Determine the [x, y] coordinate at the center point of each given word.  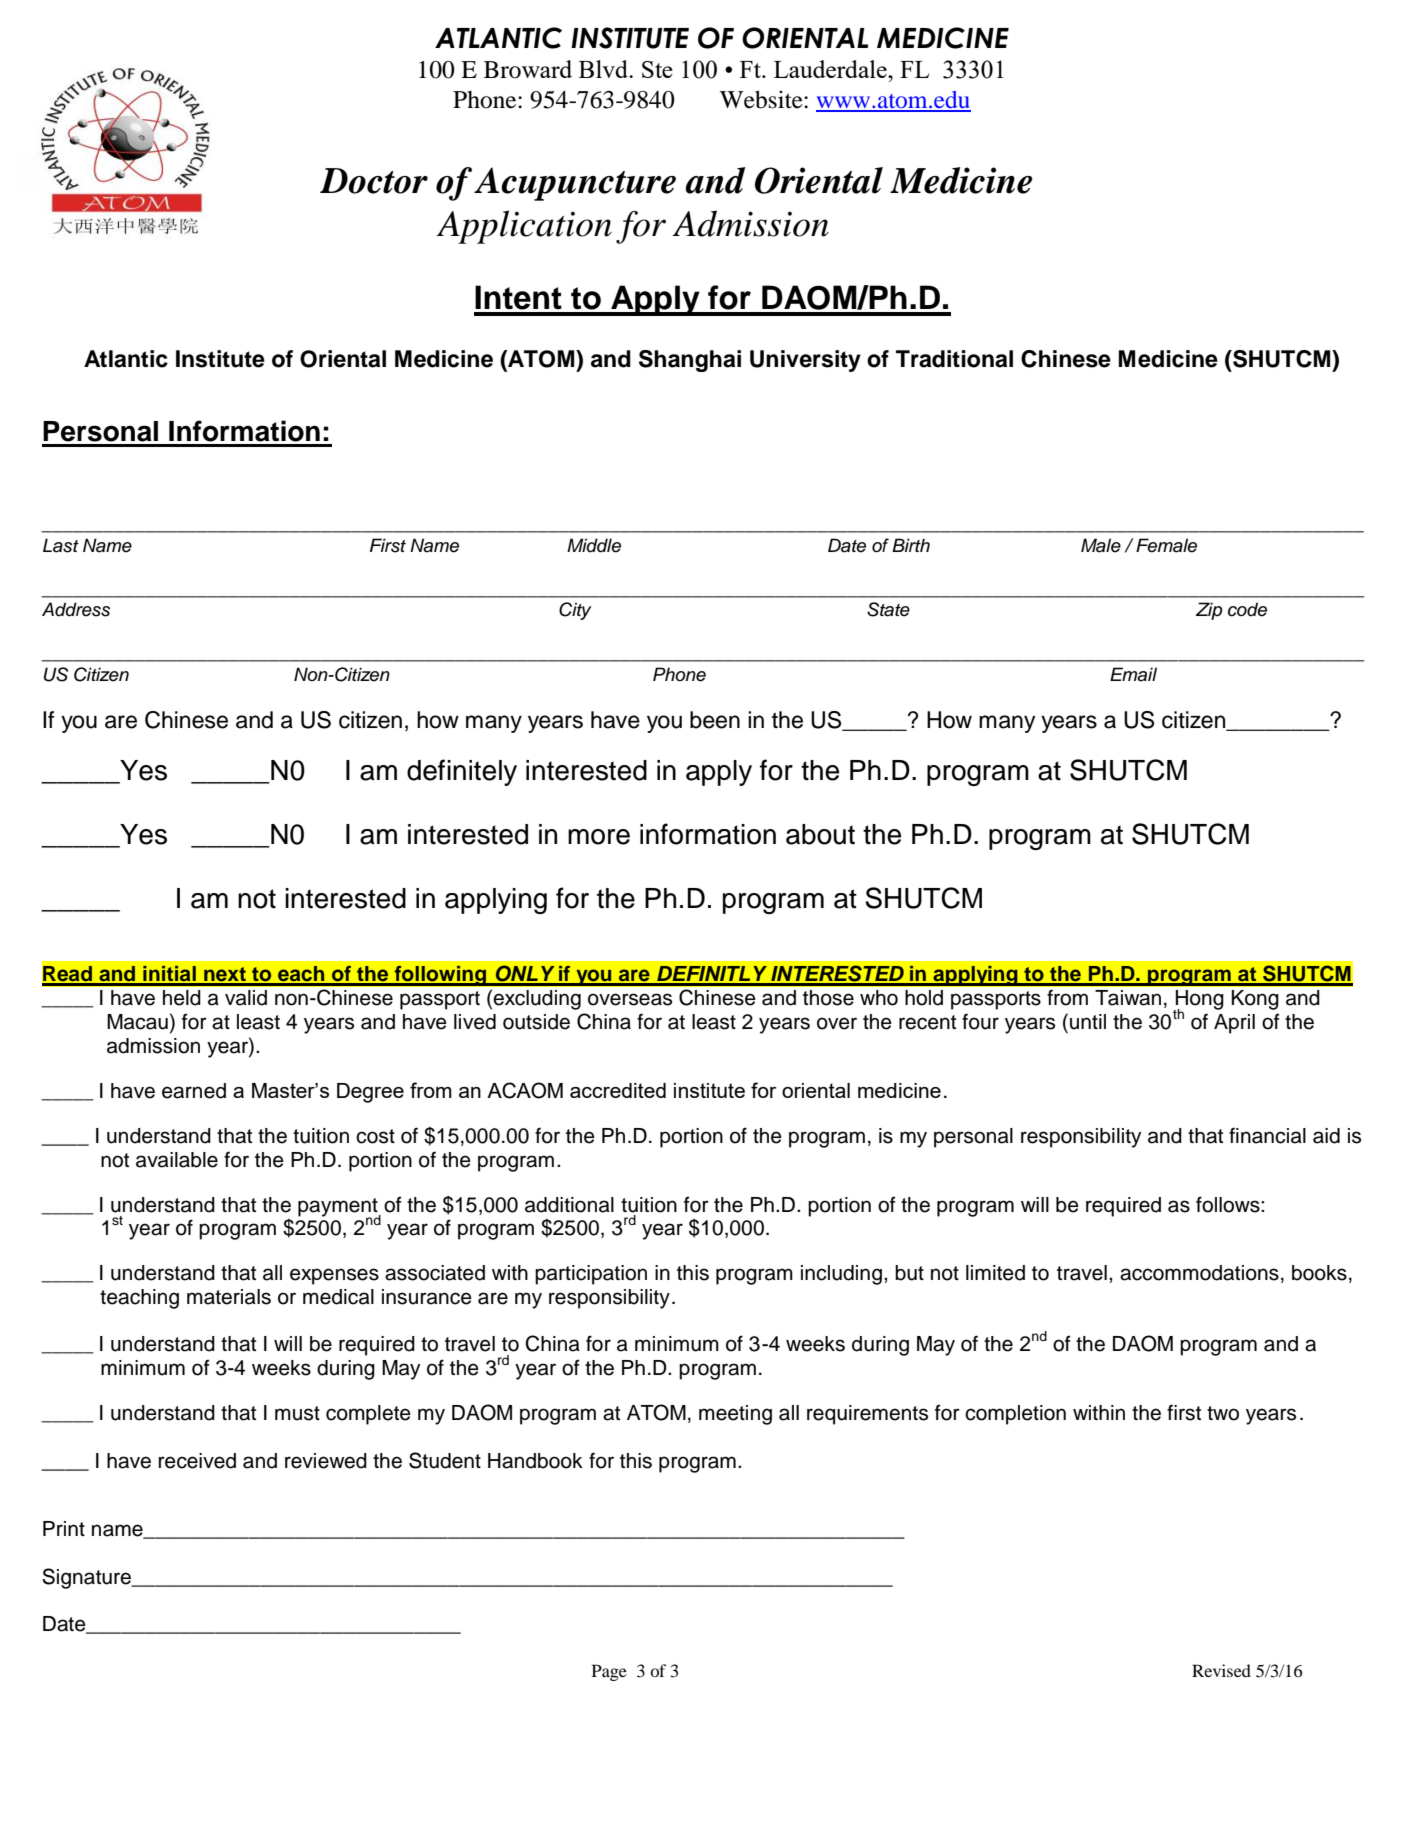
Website [762, 99]
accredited [618, 1090]
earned [194, 1091]
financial [1267, 1135]
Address [76, 609]
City [575, 611]
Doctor [374, 181]
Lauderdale [831, 69]
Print [64, 1528]
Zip [1209, 611]
